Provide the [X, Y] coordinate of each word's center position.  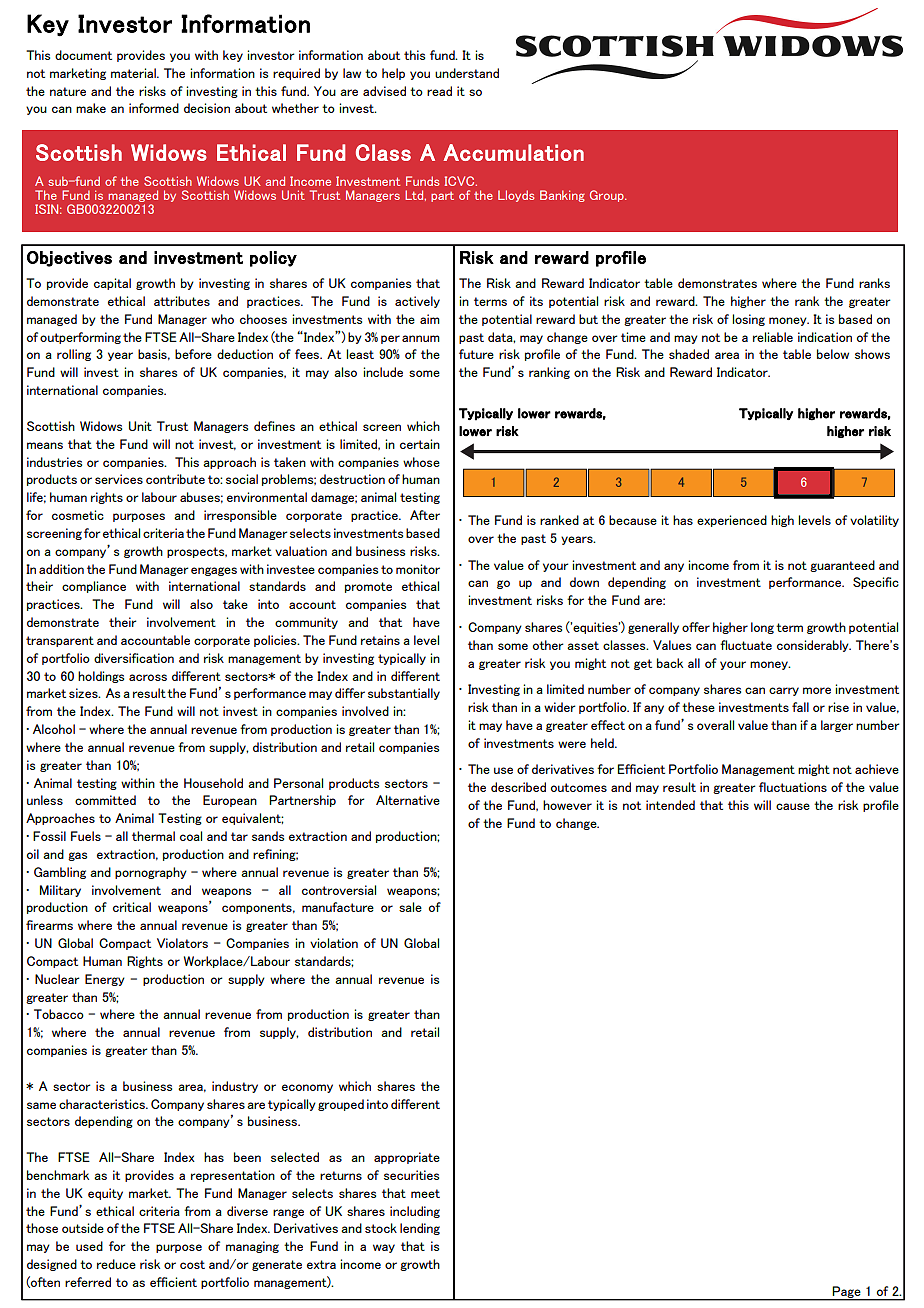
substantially [404, 694]
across [148, 677]
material [134, 73]
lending [420, 1229]
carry [784, 691]
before [193, 354]
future [476, 354]
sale [410, 907]
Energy [105, 980]
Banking [562, 196]
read [439, 91]
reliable [773, 337]
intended [670, 805]
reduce [116, 1264]
